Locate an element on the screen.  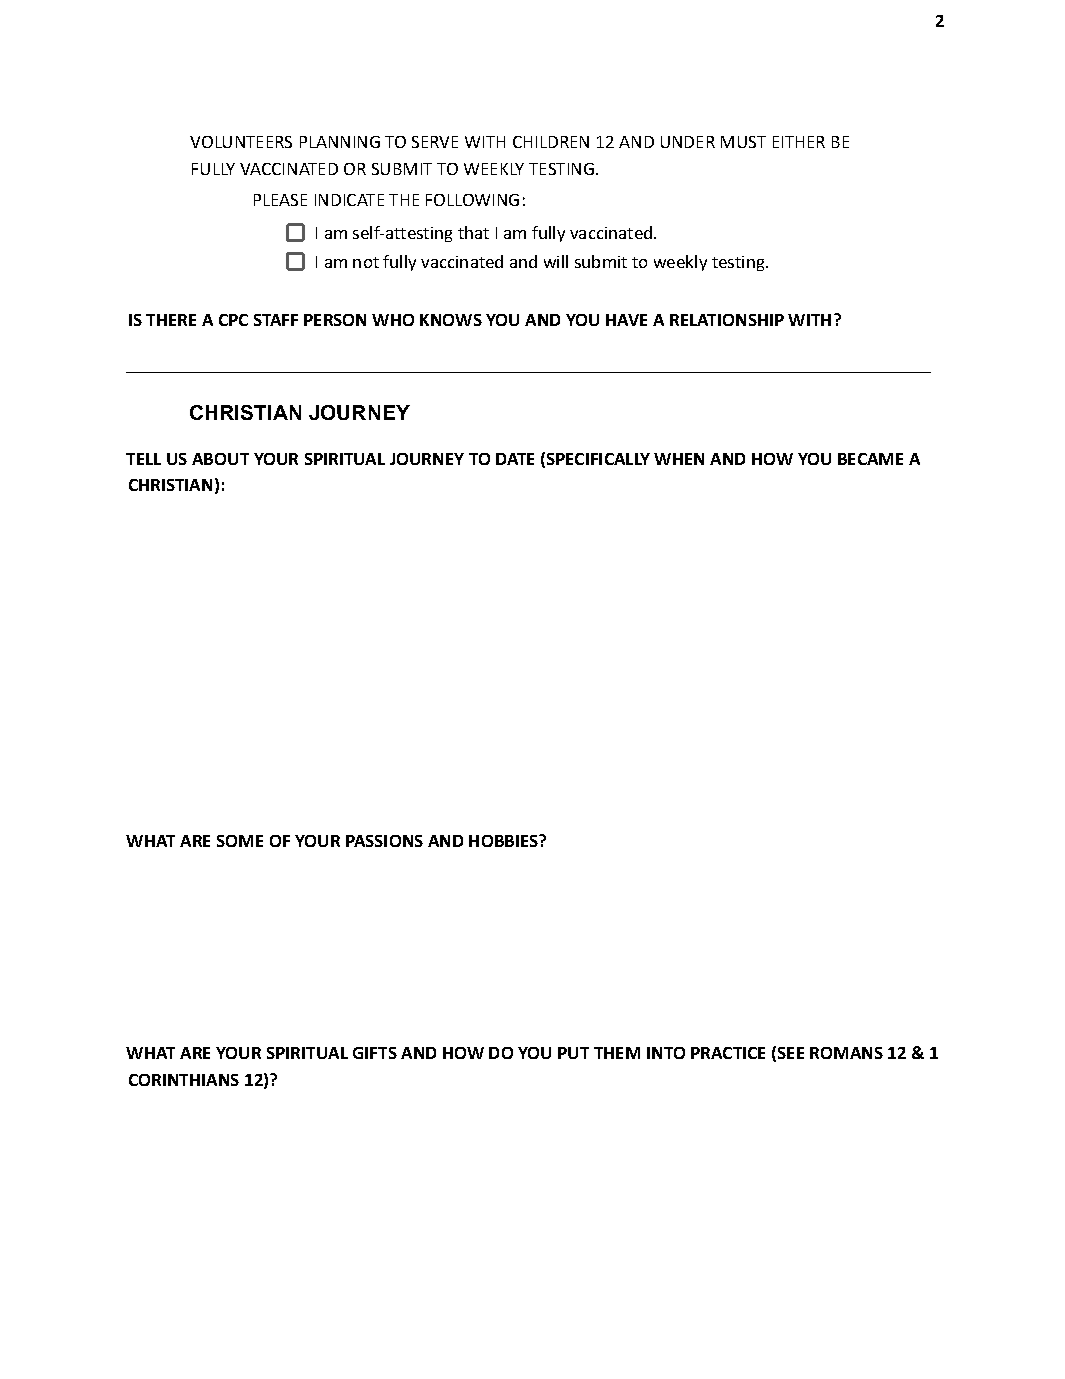
CORINTHIANS is located at coordinates (184, 1080).
